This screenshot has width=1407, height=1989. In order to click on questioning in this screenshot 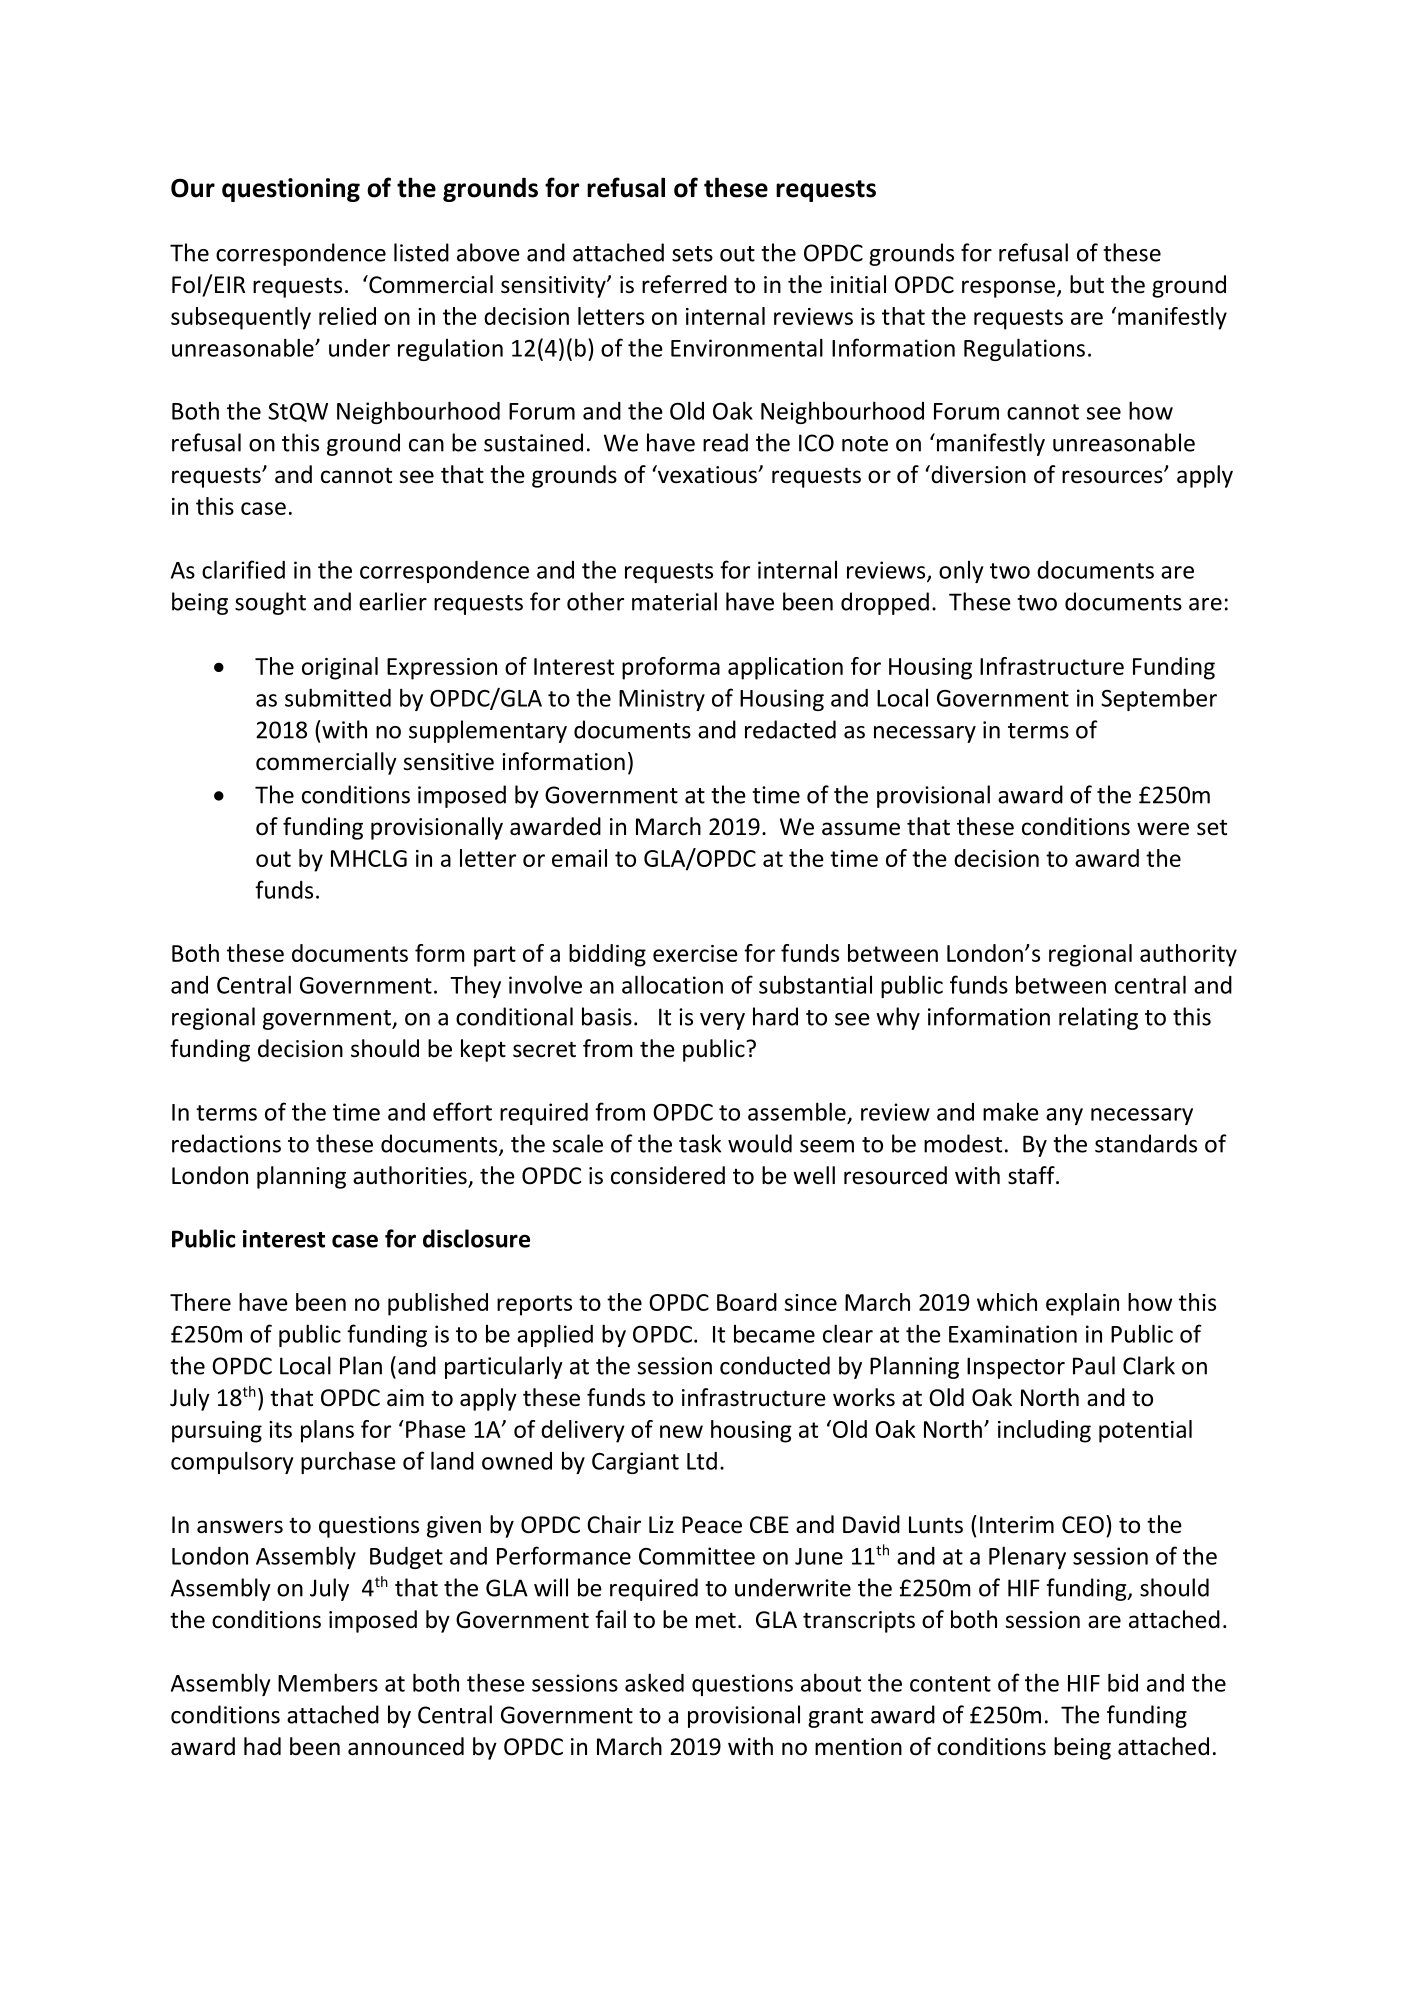, I will do `click(291, 190)`.
